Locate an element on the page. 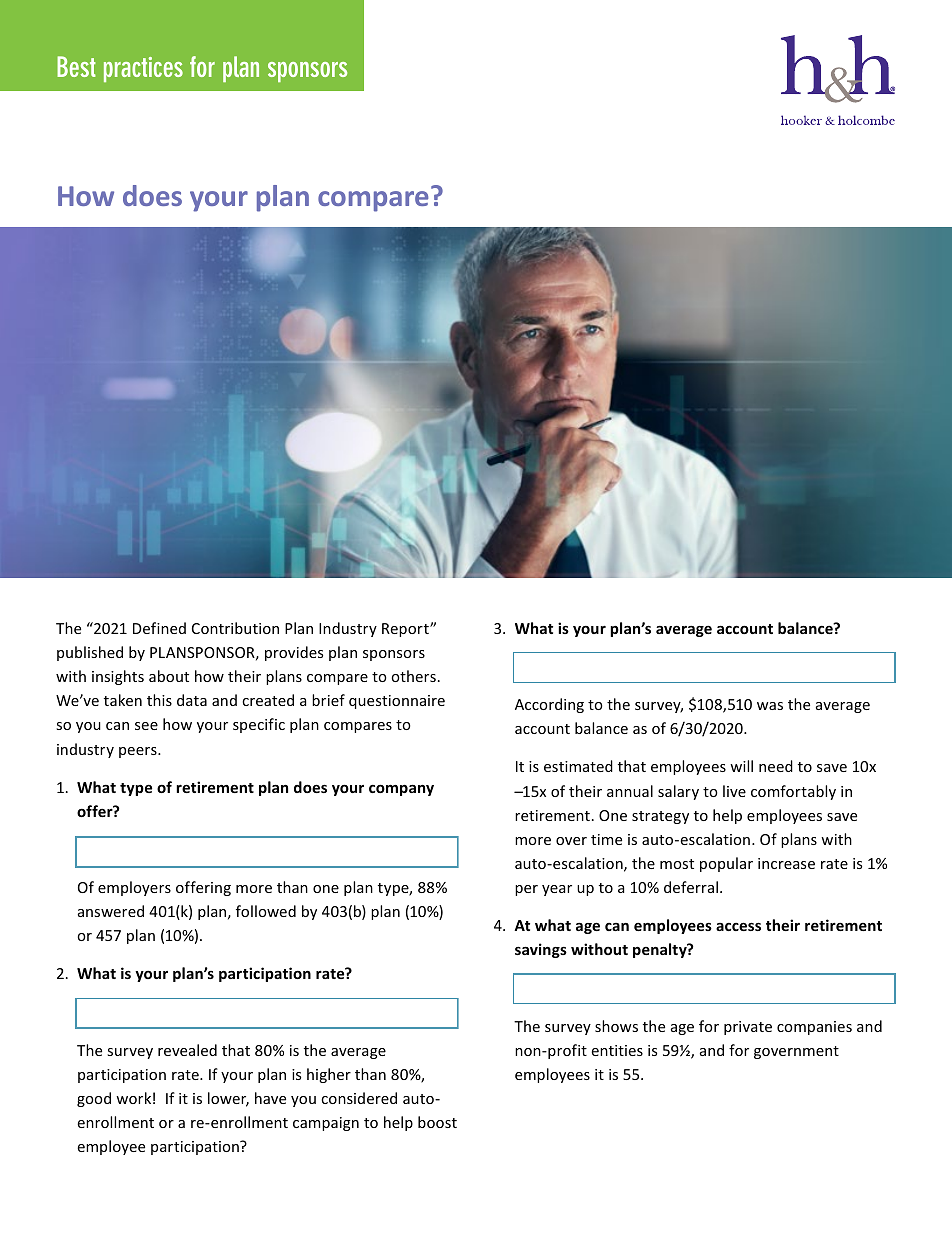  practices is located at coordinates (143, 69).
